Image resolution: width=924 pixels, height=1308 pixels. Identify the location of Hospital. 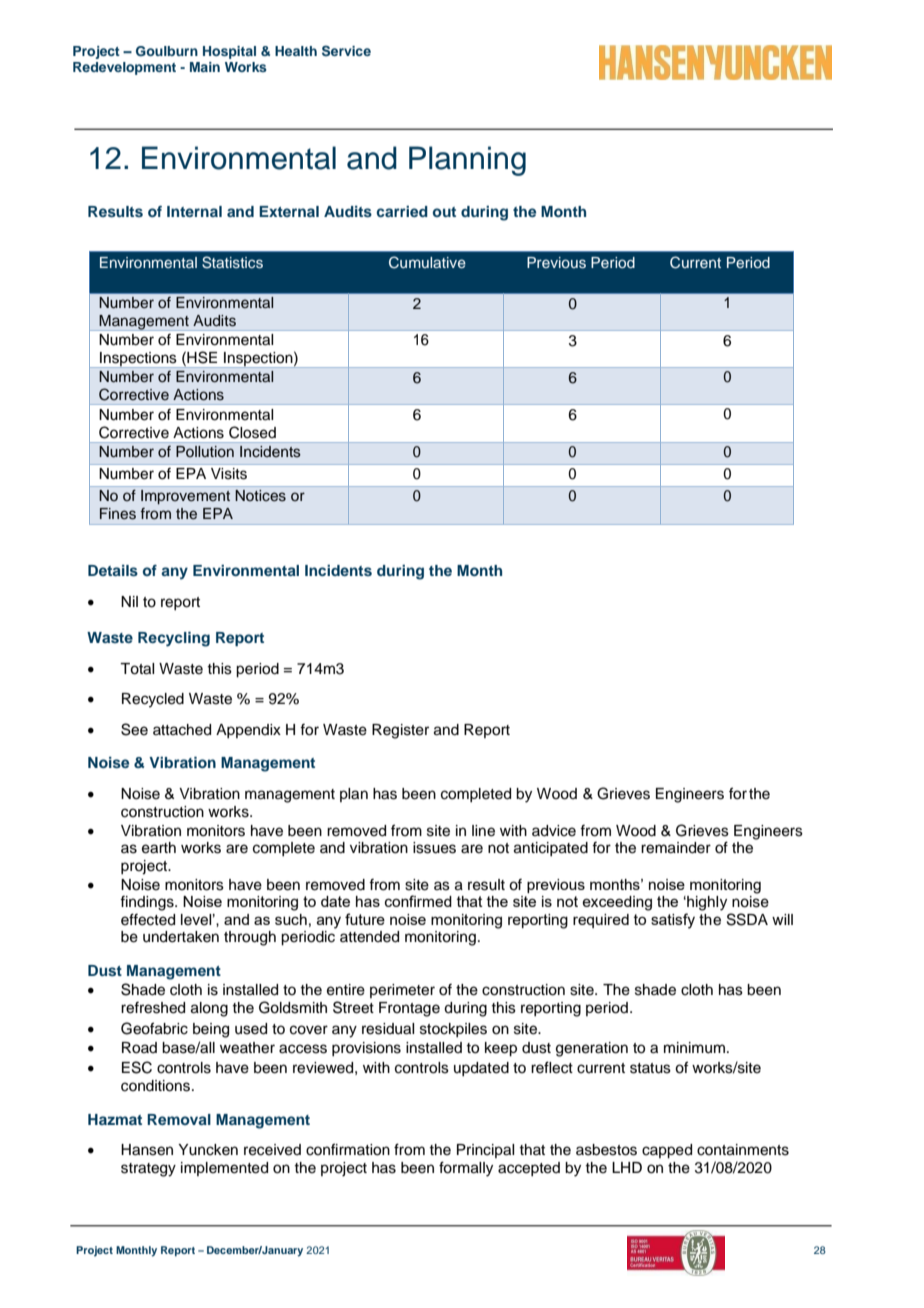
(229, 52).
